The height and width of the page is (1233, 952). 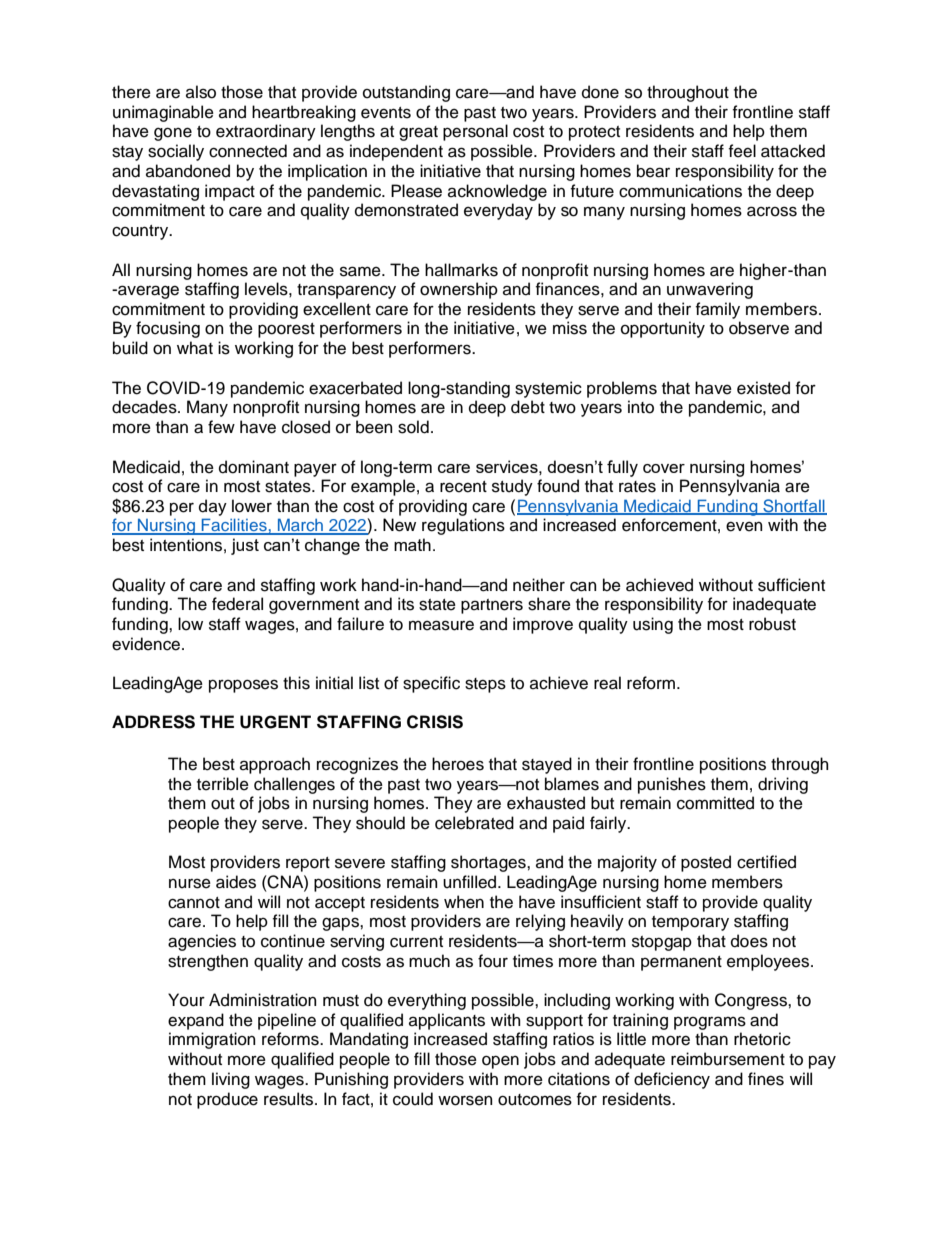 I want to click on worsen, so click(x=465, y=1100).
